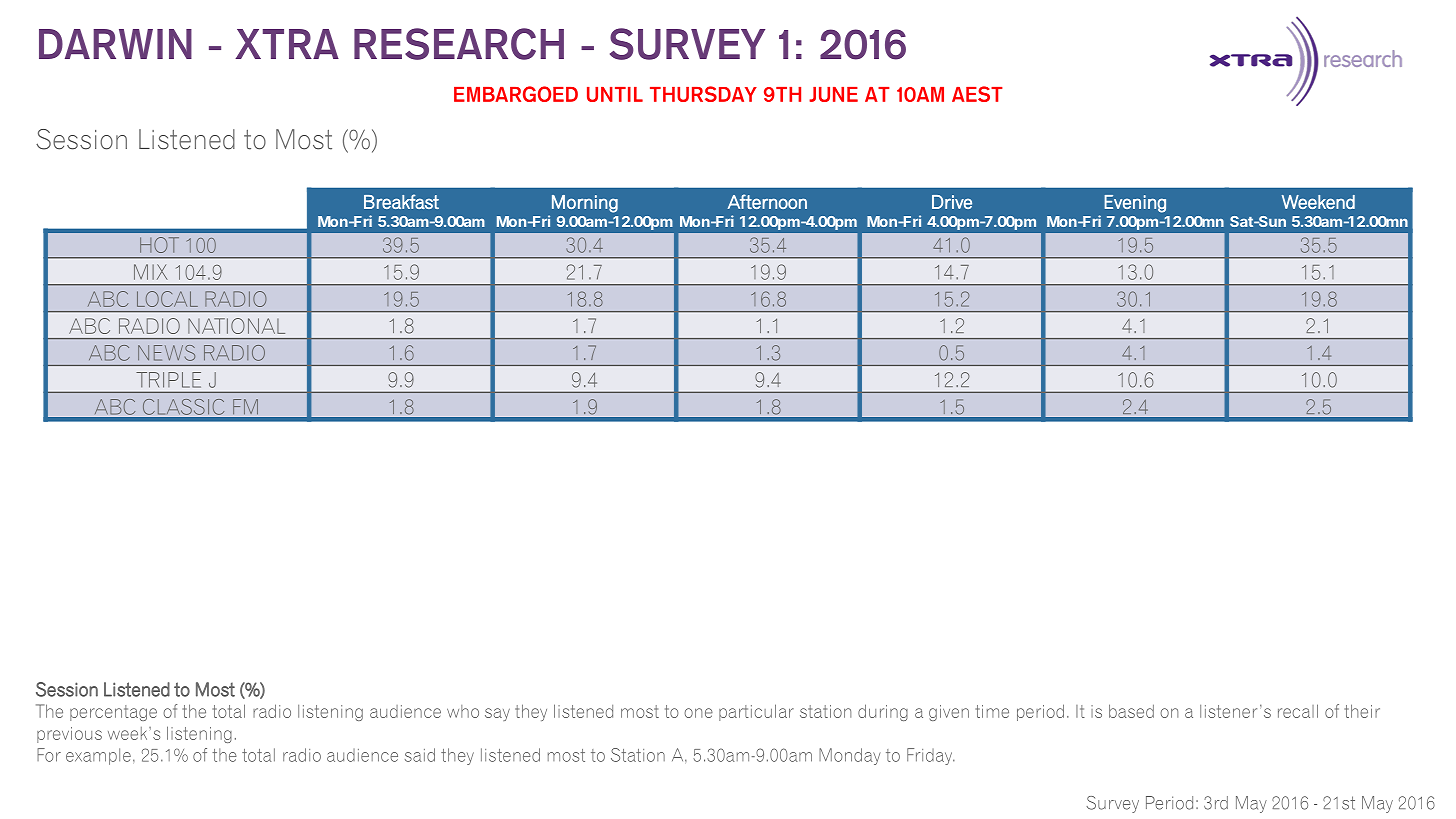 The height and width of the document is (819, 1456). Describe the element at coordinates (756, 712) in the document. I see `particular` at that location.
